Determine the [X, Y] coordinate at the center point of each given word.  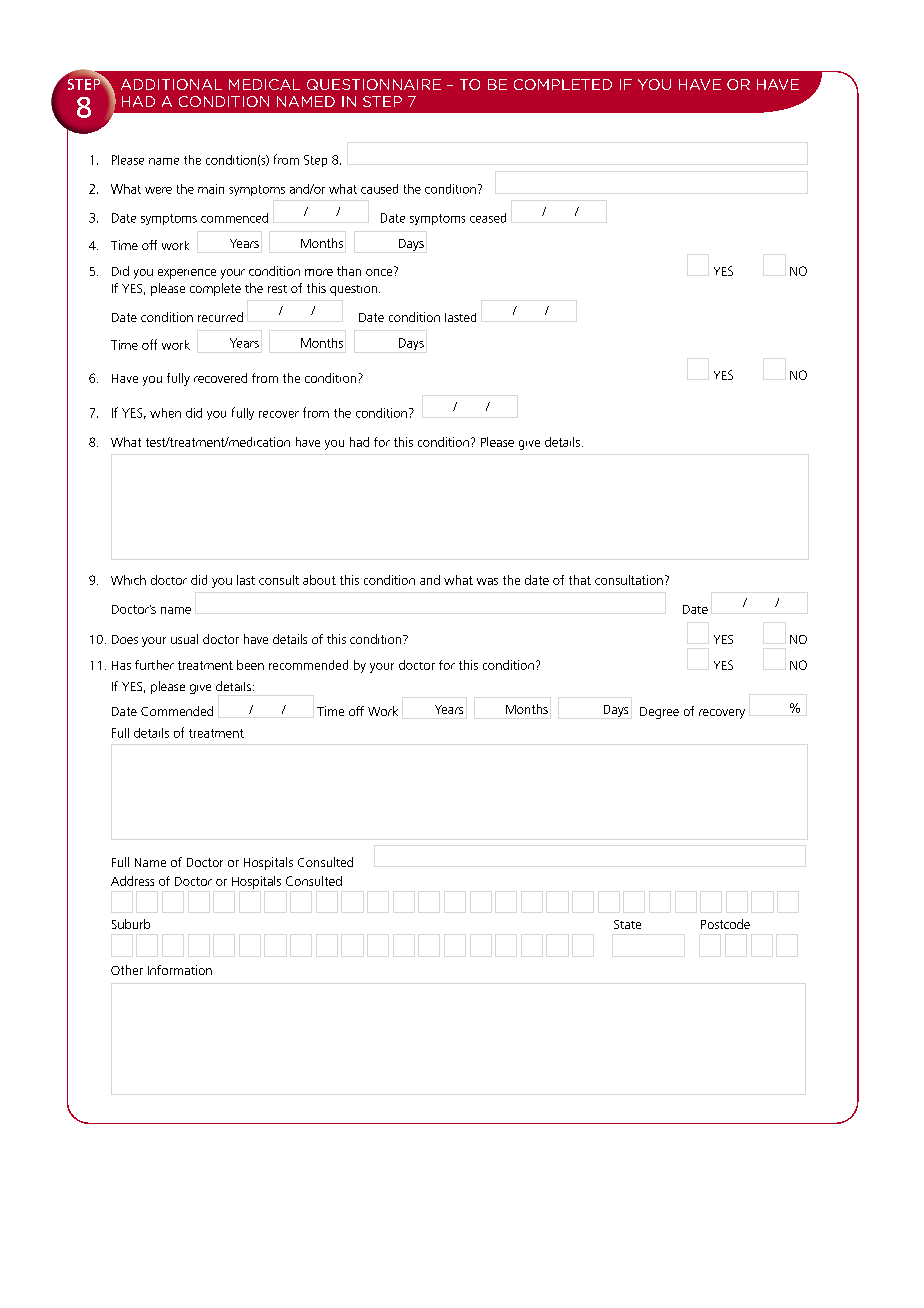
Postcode [725, 924]
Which [128, 580]
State [627, 924]
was [487, 581]
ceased [488, 218]
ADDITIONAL [171, 84]
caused [379, 189]
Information [180, 970]
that [580, 580]
